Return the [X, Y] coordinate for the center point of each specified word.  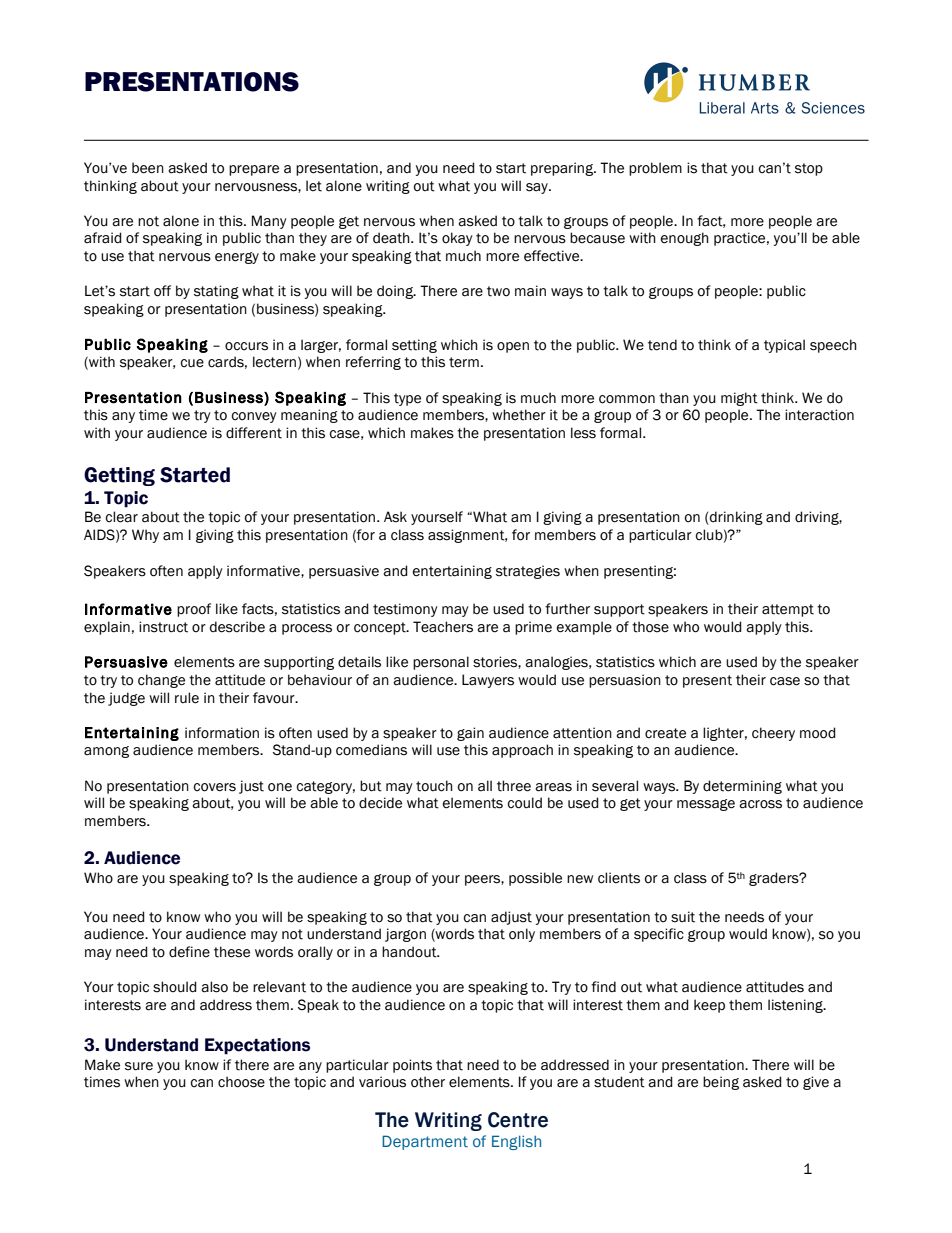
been [148, 168]
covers [215, 787]
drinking [735, 518]
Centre [518, 1120]
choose [241, 1082]
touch [434, 786]
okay [457, 239]
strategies [528, 572]
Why [145, 536]
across [760, 804]
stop [809, 169]
